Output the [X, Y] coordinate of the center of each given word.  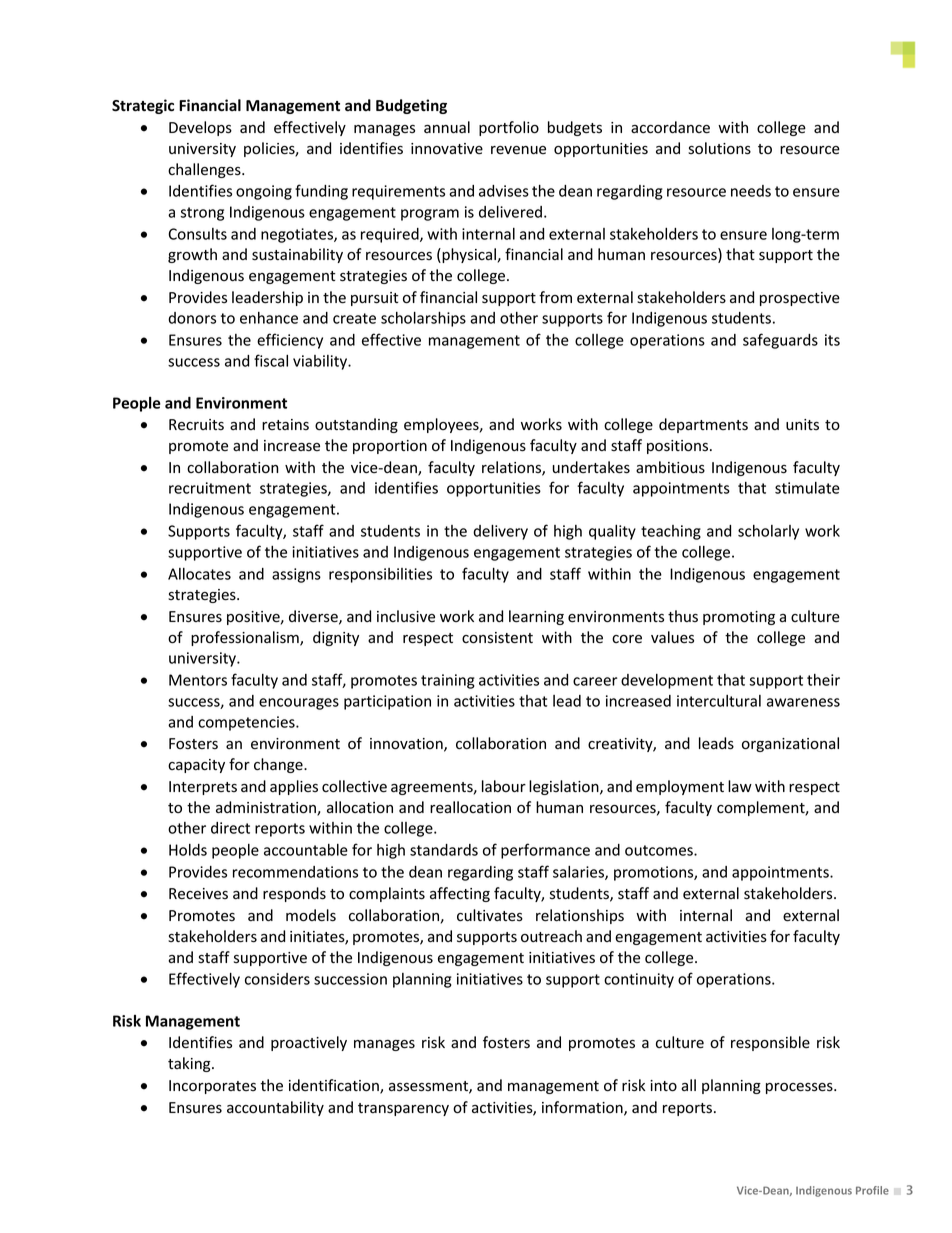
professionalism [246, 638]
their [823, 680]
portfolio [509, 128]
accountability [275, 1108]
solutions [719, 148]
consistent [497, 638]
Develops [200, 128]
